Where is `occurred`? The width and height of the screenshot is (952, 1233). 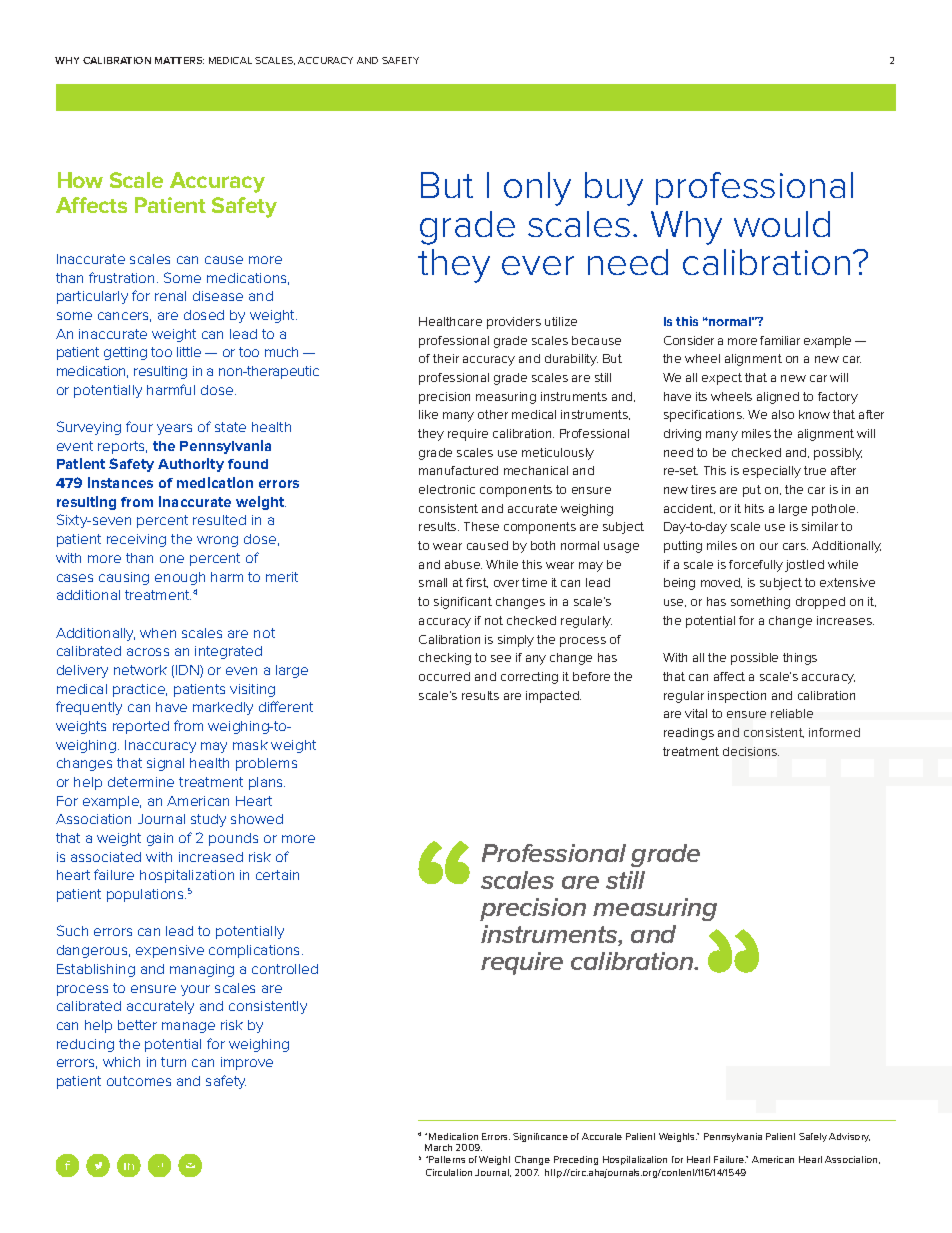 occurred is located at coordinates (444, 676).
